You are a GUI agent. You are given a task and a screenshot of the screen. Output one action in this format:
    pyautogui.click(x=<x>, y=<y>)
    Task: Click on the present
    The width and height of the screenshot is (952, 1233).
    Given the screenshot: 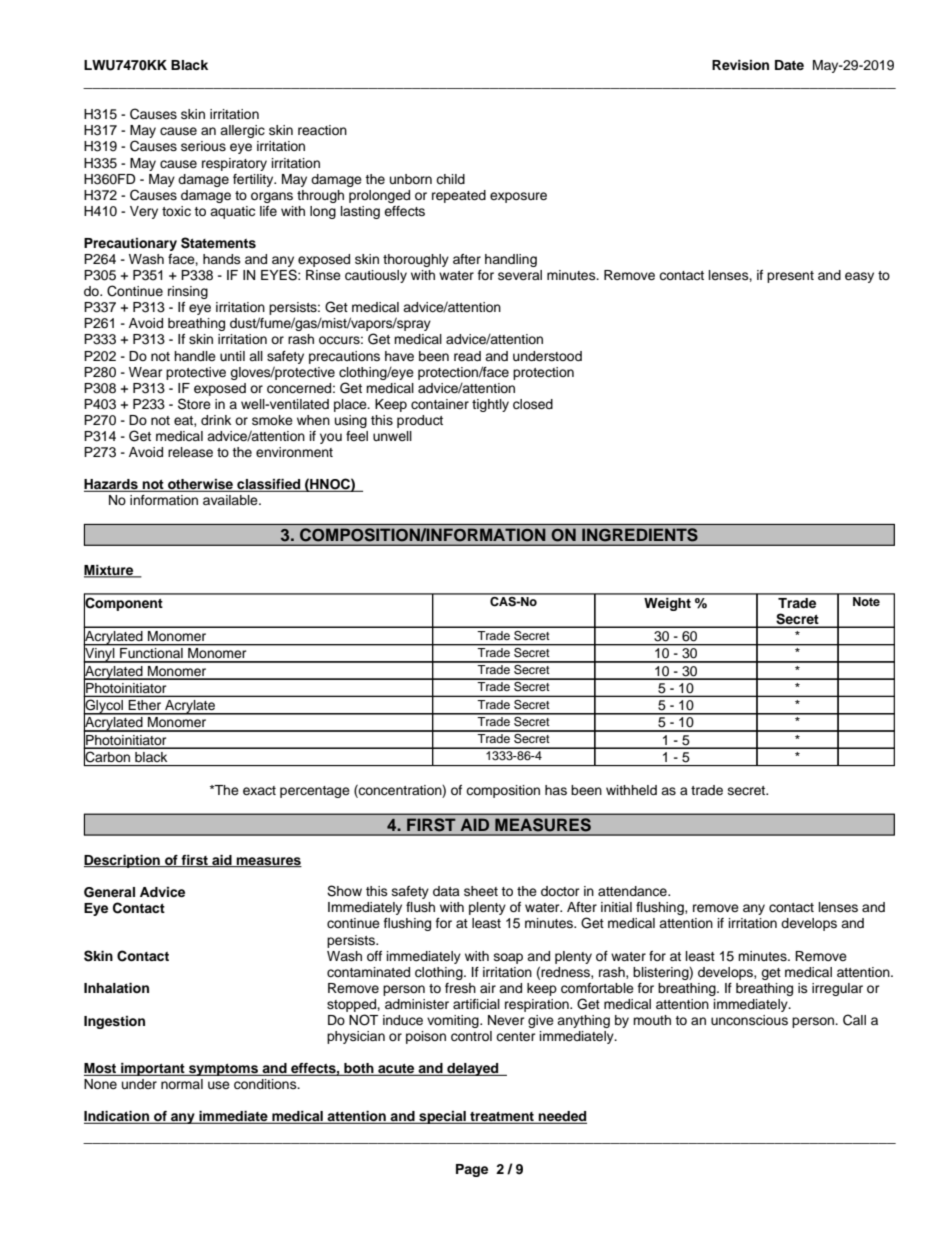 What is the action you would take?
    pyautogui.click(x=790, y=277)
